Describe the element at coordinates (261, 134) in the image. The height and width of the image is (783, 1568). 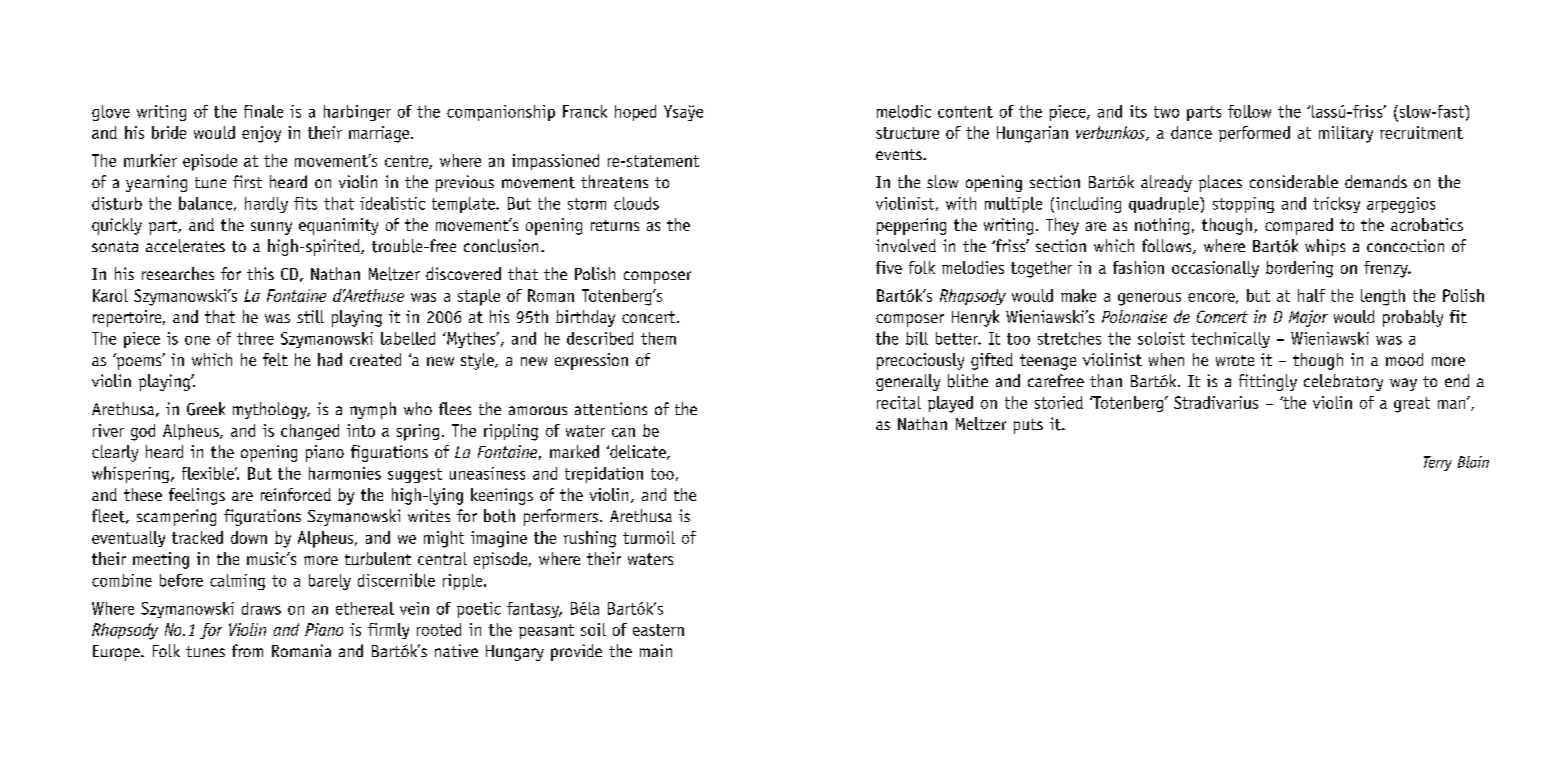
I see `enjoy` at that location.
